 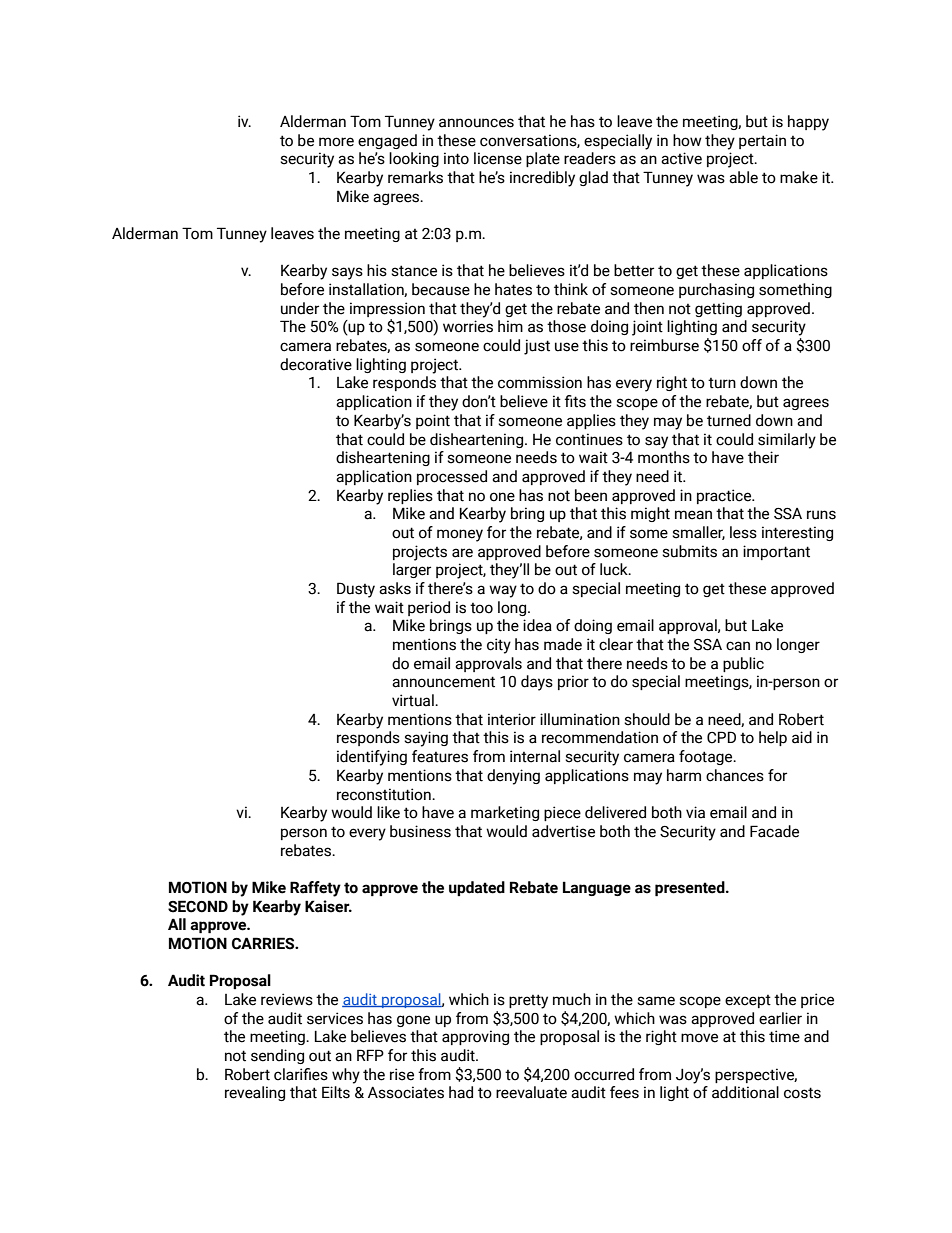 I want to click on additional, so click(x=745, y=1092).
